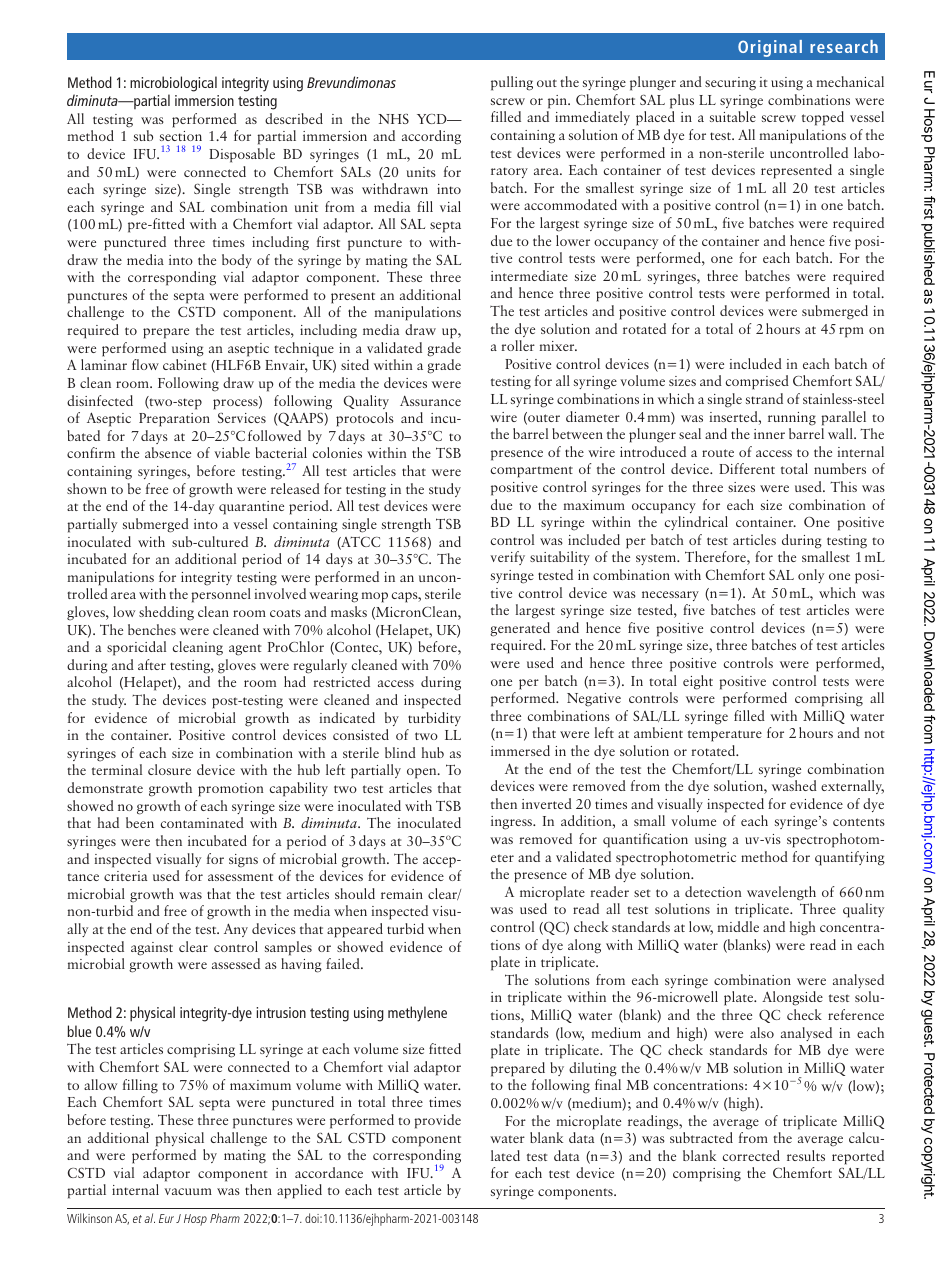 The height and width of the screenshot is (1270, 952). What do you see at coordinates (188, 1191) in the screenshot?
I see `vacuum` at bounding box center [188, 1191].
